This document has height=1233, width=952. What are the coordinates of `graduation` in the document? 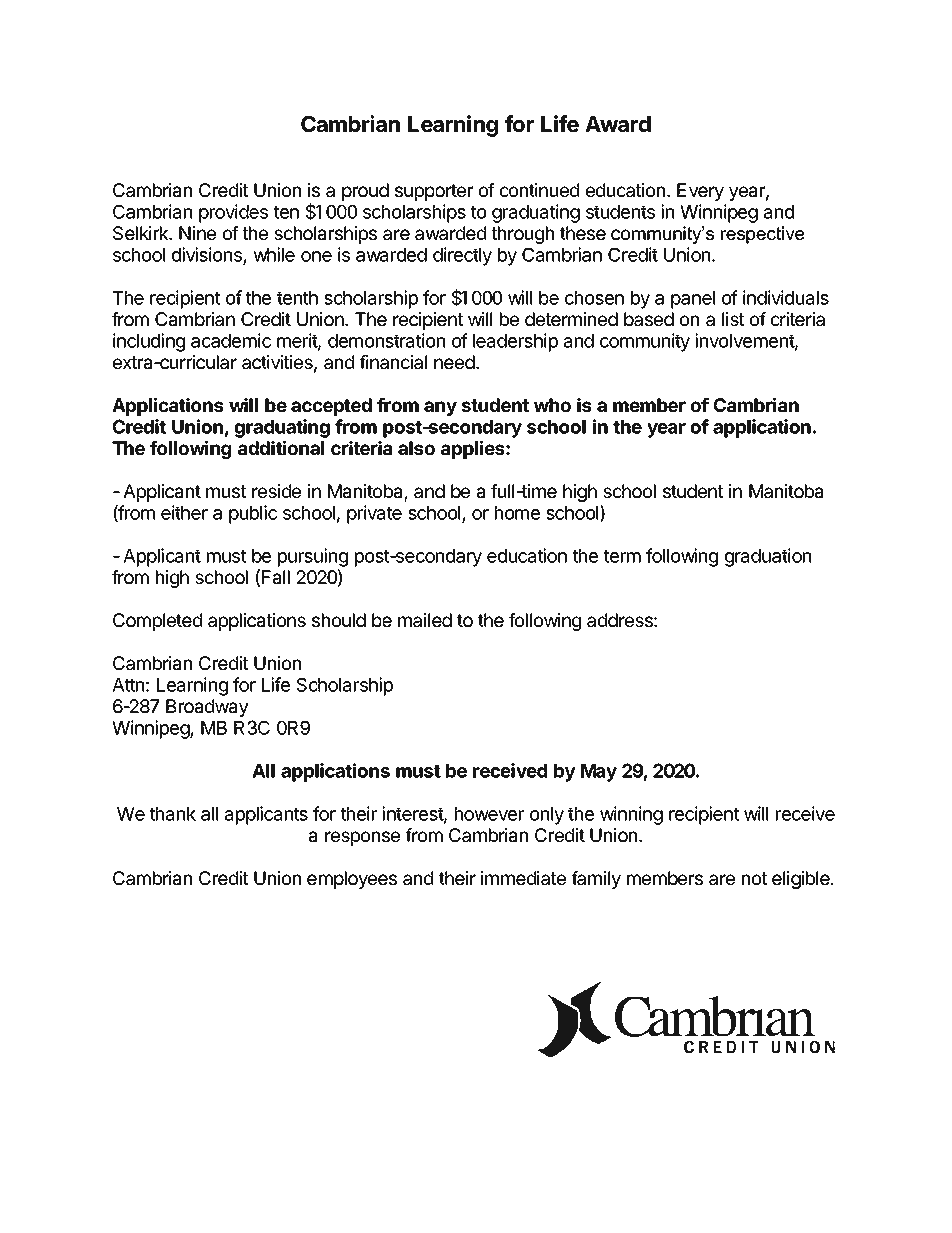 It's located at (768, 557).
